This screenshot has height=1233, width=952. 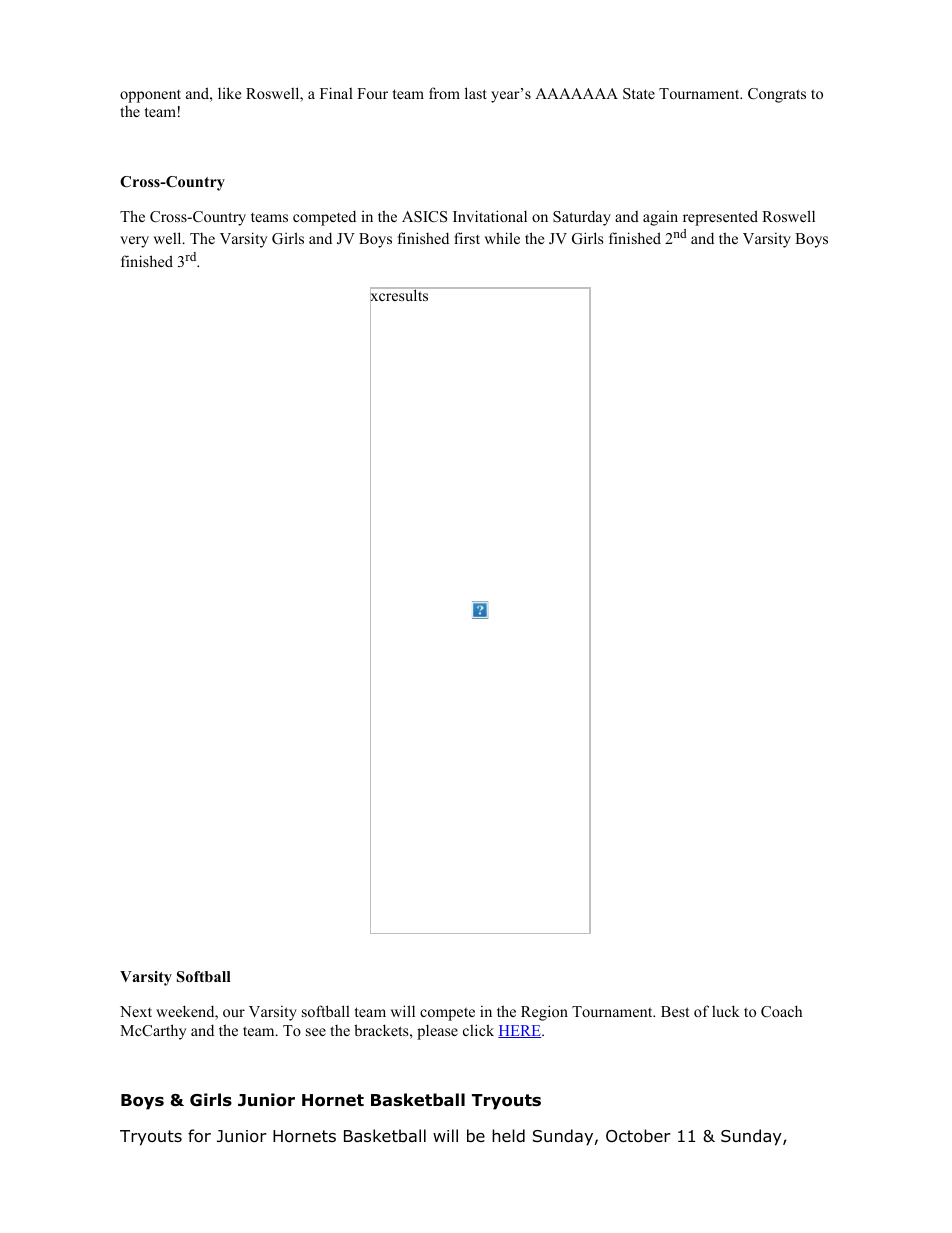 I want to click on from, so click(x=444, y=93).
